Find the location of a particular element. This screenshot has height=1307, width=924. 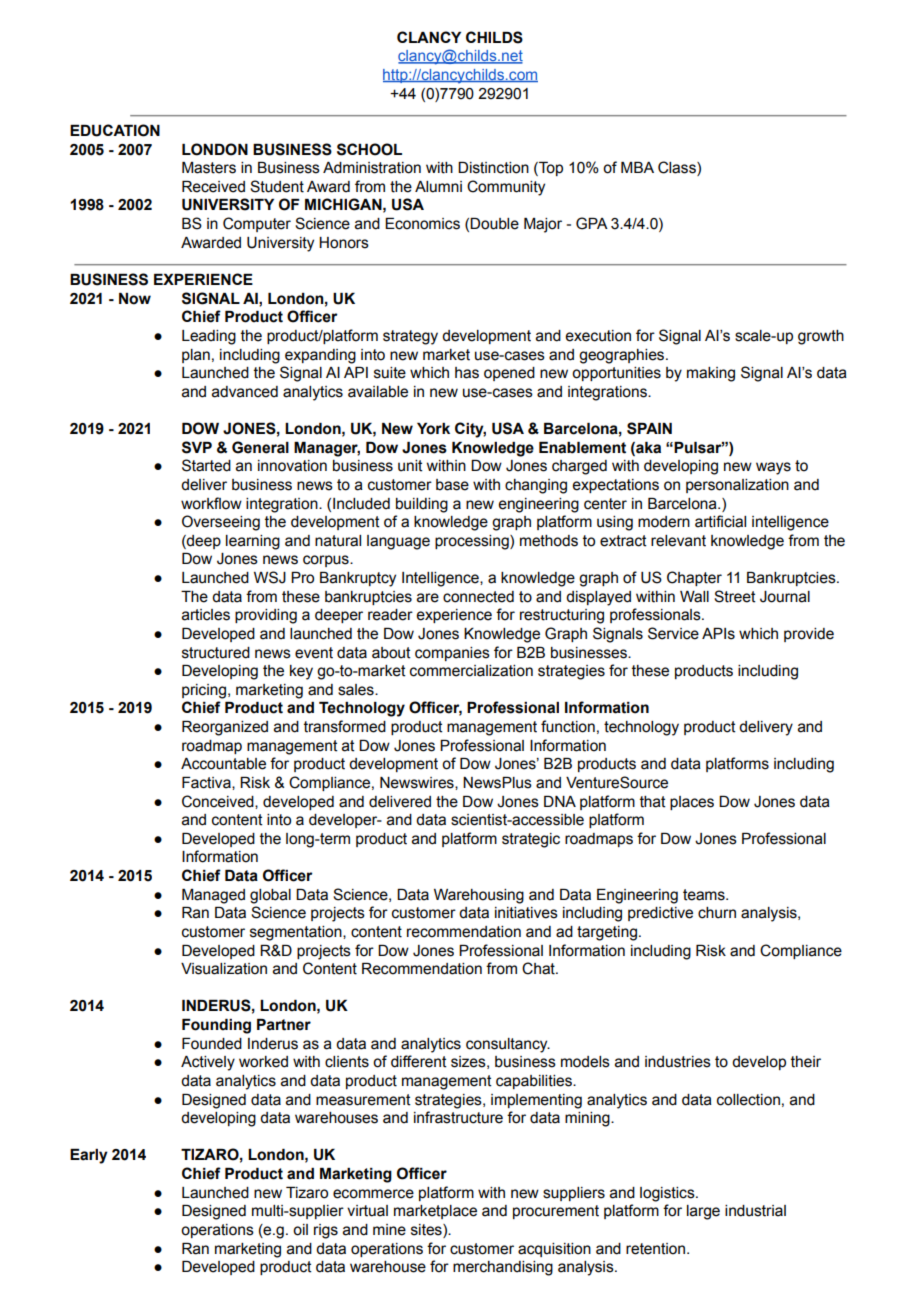

Masters is located at coordinates (209, 168).
